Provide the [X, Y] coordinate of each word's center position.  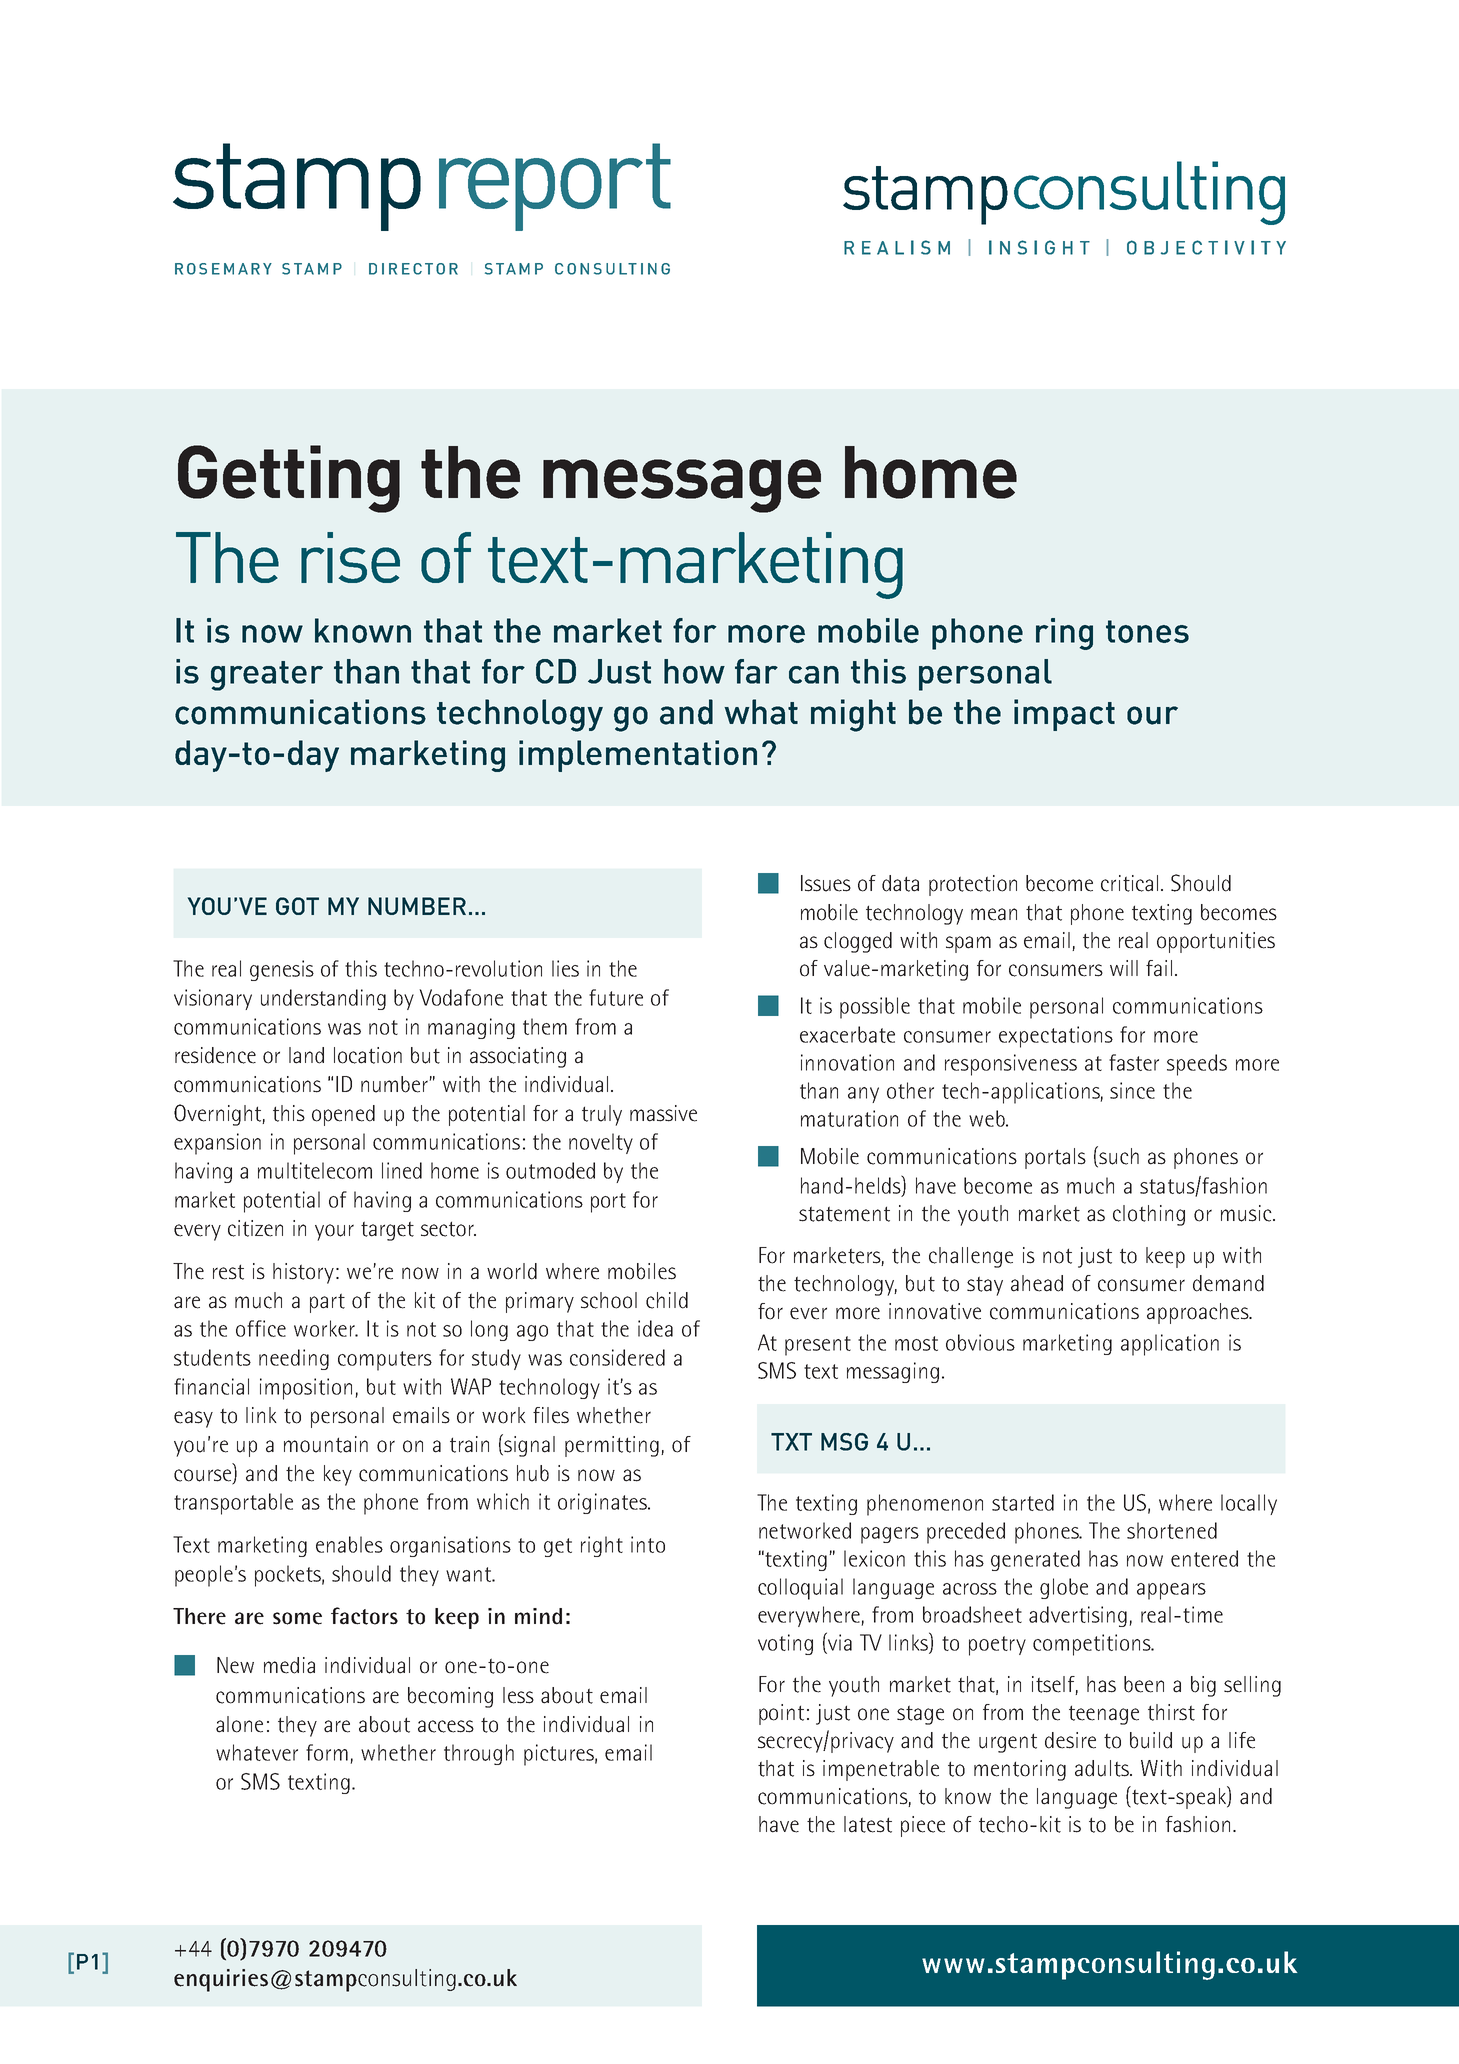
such [1118, 1156]
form [327, 1752]
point [781, 1714]
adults [1103, 1768]
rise [350, 557]
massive [663, 1113]
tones [1147, 631]
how [694, 671]
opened [343, 1115]
